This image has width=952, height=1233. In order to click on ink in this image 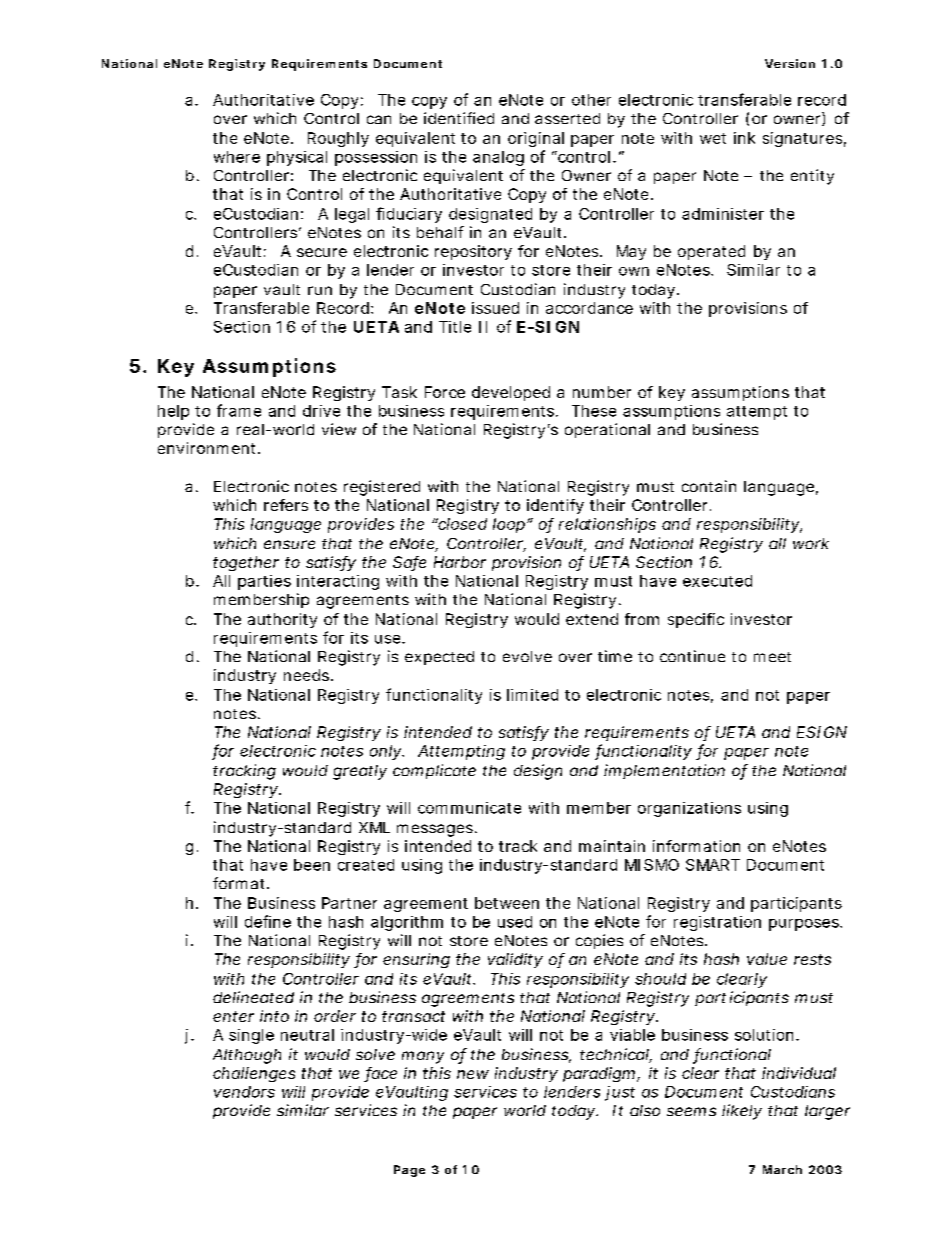, I will do `click(744, 138)`.
